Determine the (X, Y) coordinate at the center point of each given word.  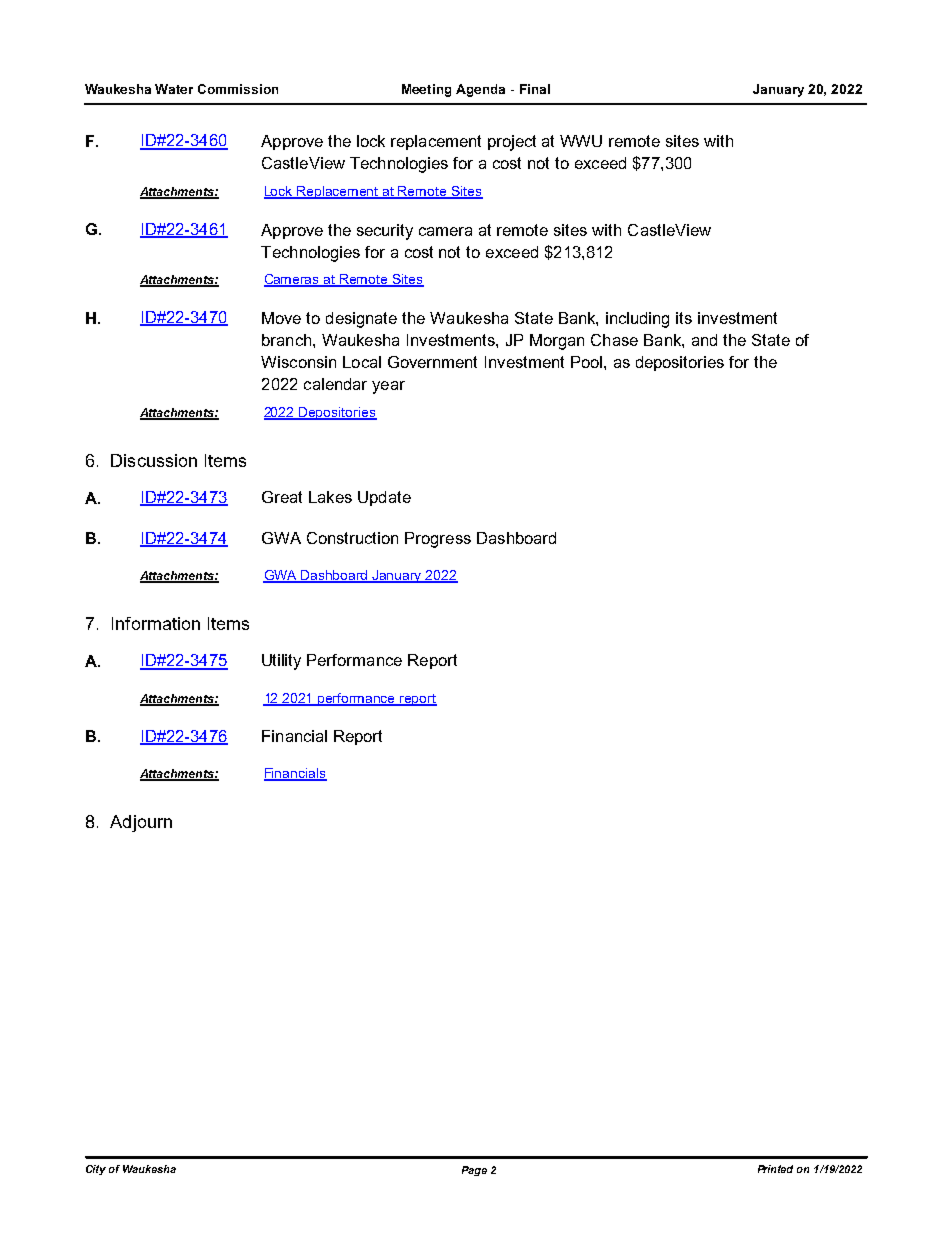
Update (384, 498)
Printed (775, 1169)
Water (174, 89)
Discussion (154, 460)
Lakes (330, 497)
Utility (281, 662)
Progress (438, 540)
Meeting (426, 90)
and (704, 340)
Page (474, 1171)
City (96, 1170)
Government (432, 362)
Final (535, 89)
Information (156, 623)
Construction (352, 538)
